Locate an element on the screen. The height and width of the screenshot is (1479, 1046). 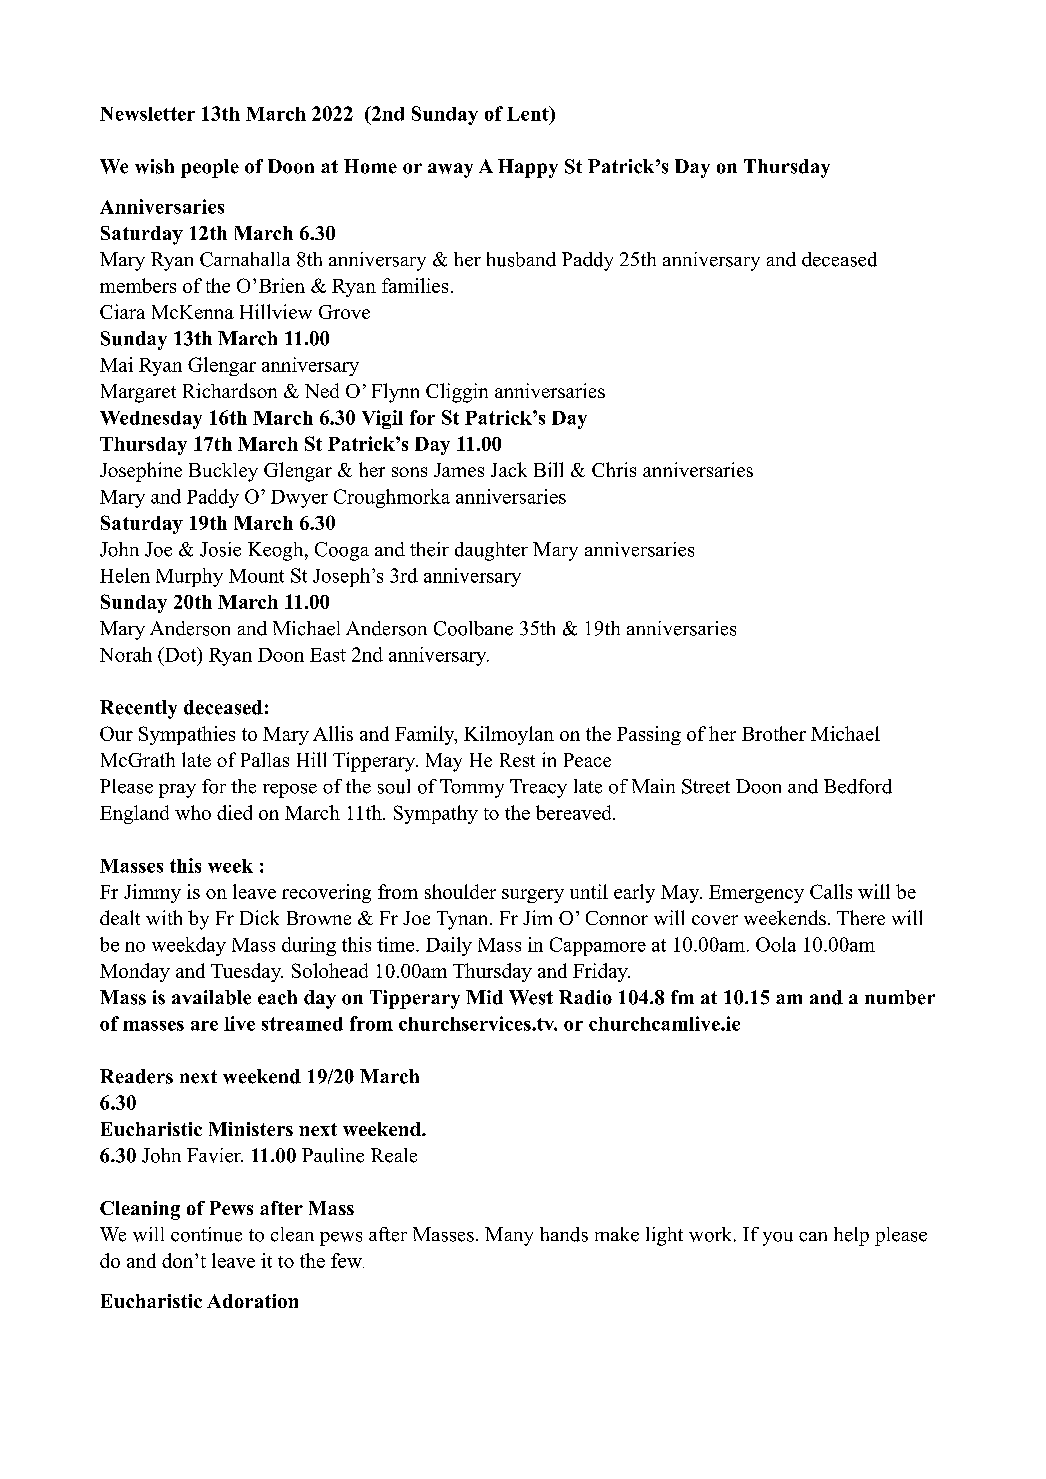
Josie is located at coordinates (220, 549).
